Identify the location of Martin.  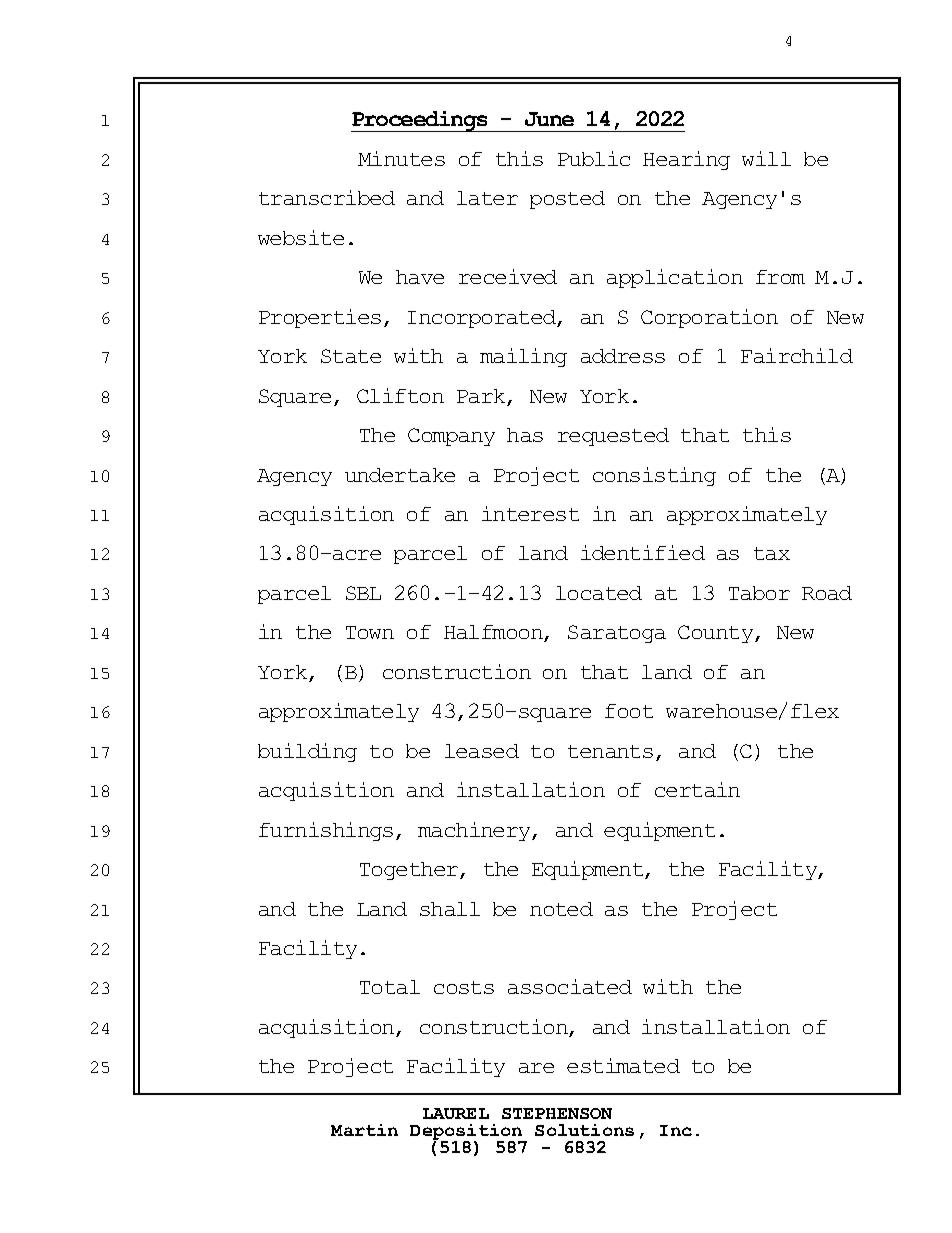
(364, 1130).
